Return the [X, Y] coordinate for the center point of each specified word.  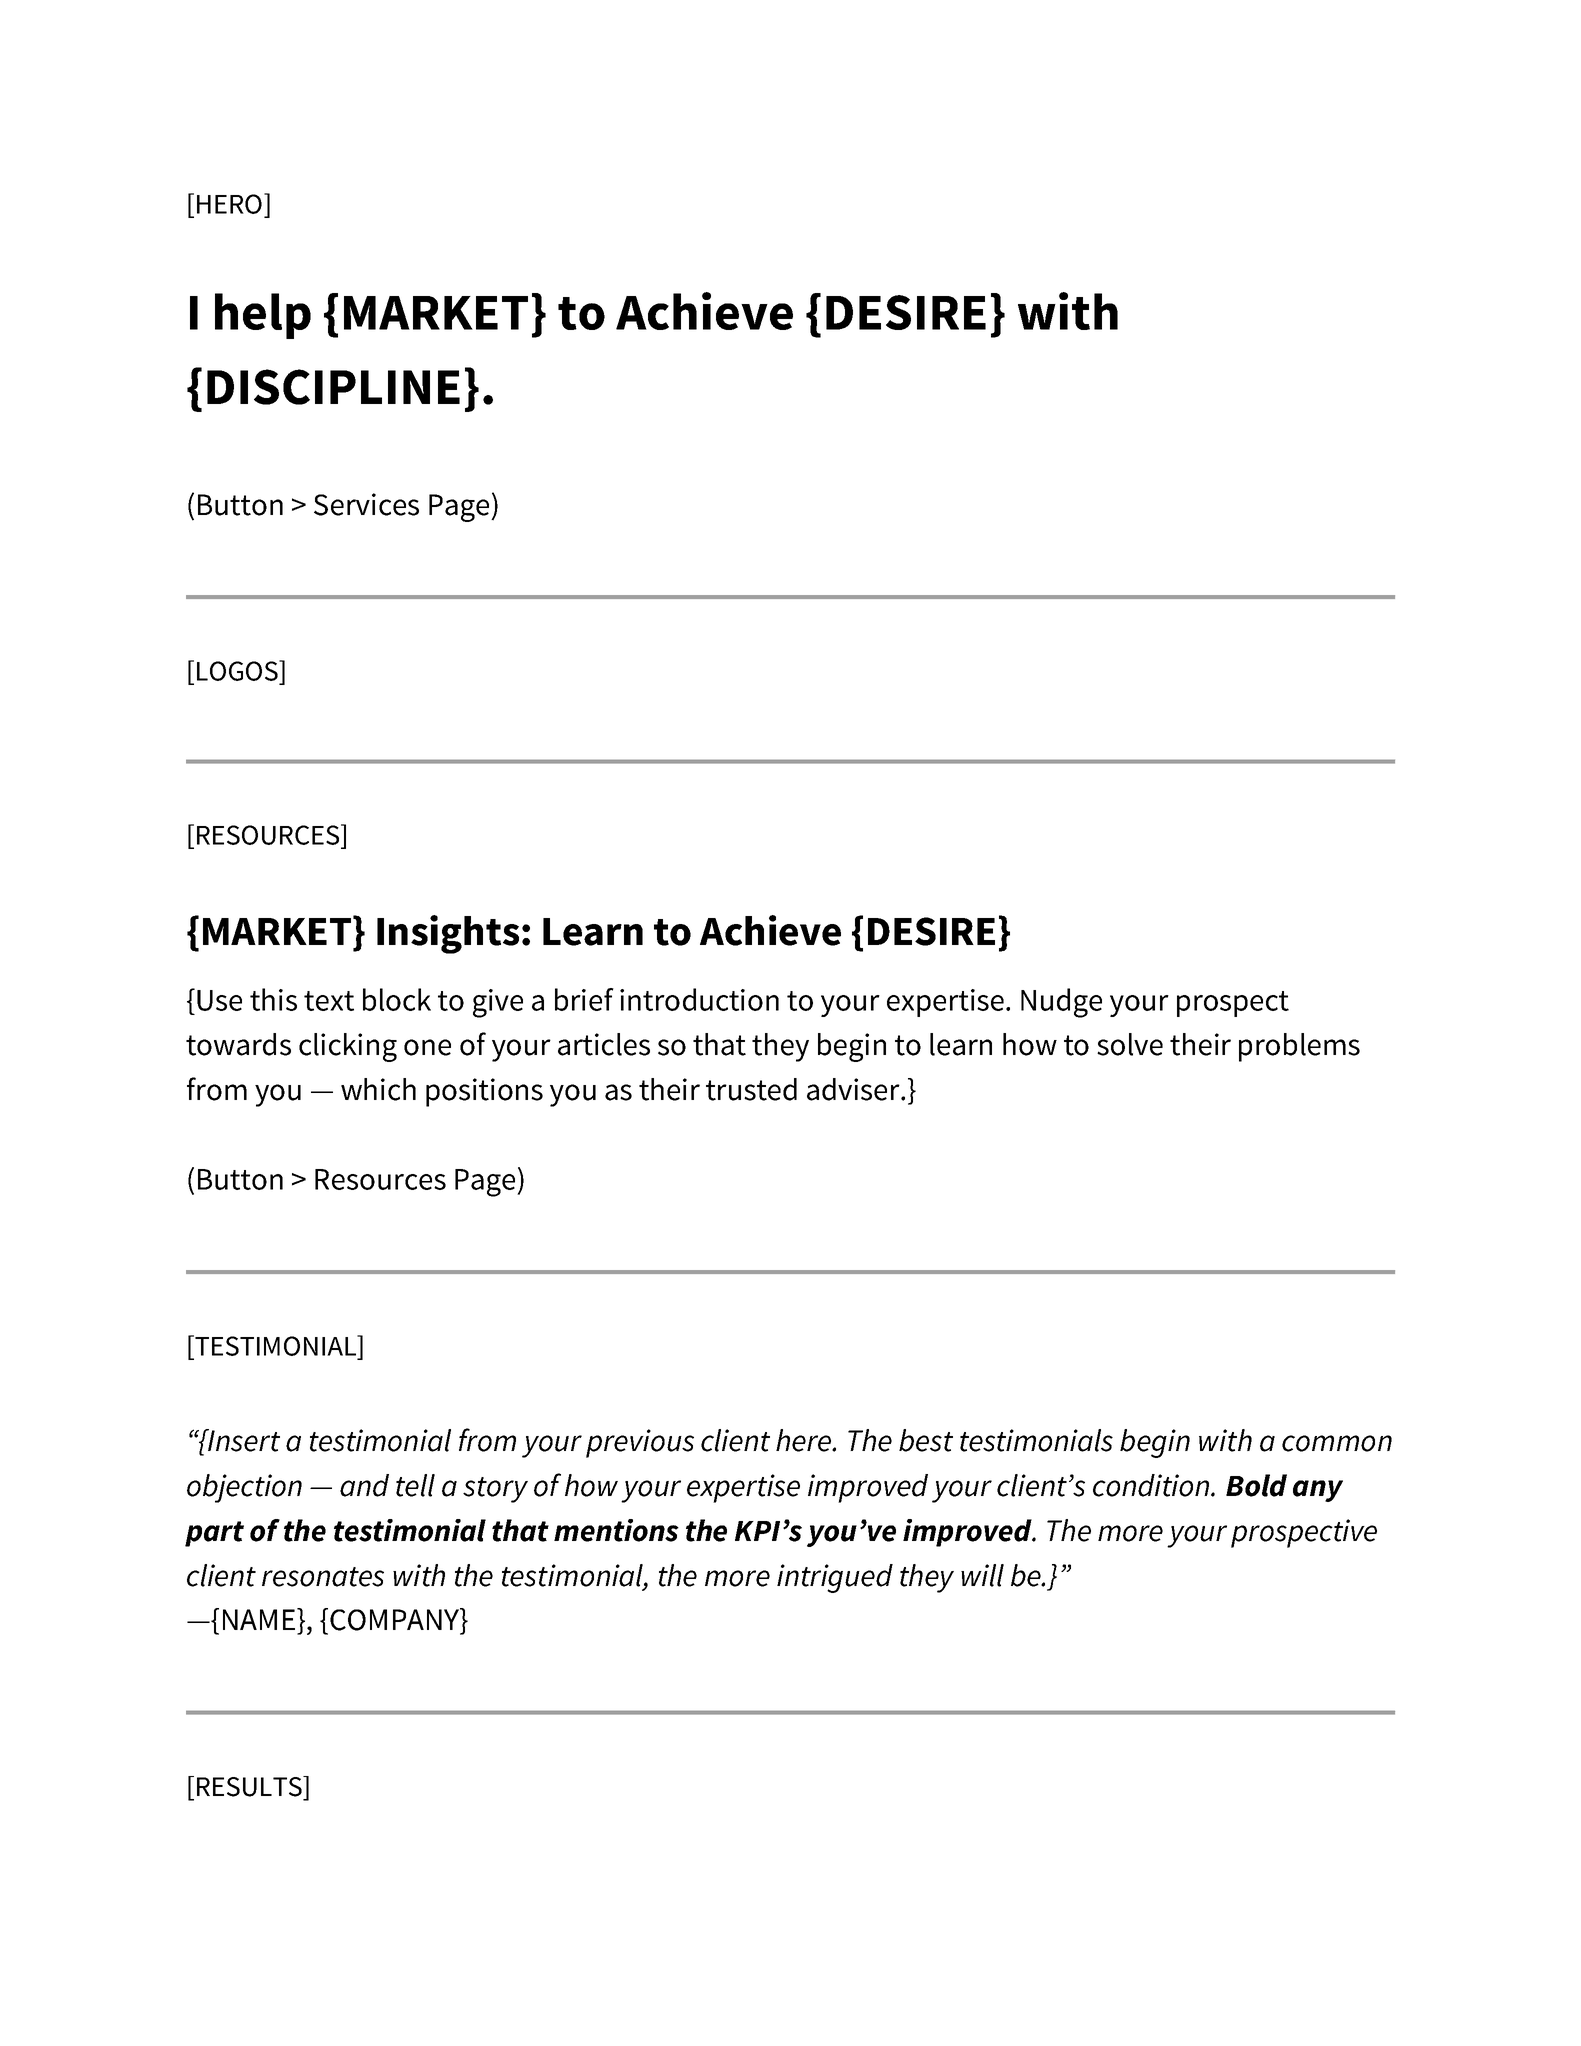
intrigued [835, 1578]
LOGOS [239, 670]
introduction [699, 999]
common [1337, 1443]
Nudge [1061, 1003]
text [329, 1001]
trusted [751, 1089]
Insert [243, 1440]
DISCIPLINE [333, 387]
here [805, 1440]
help [263, 316]
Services [366, 504]
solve [1130, 1044]
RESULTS [250, 1786]
